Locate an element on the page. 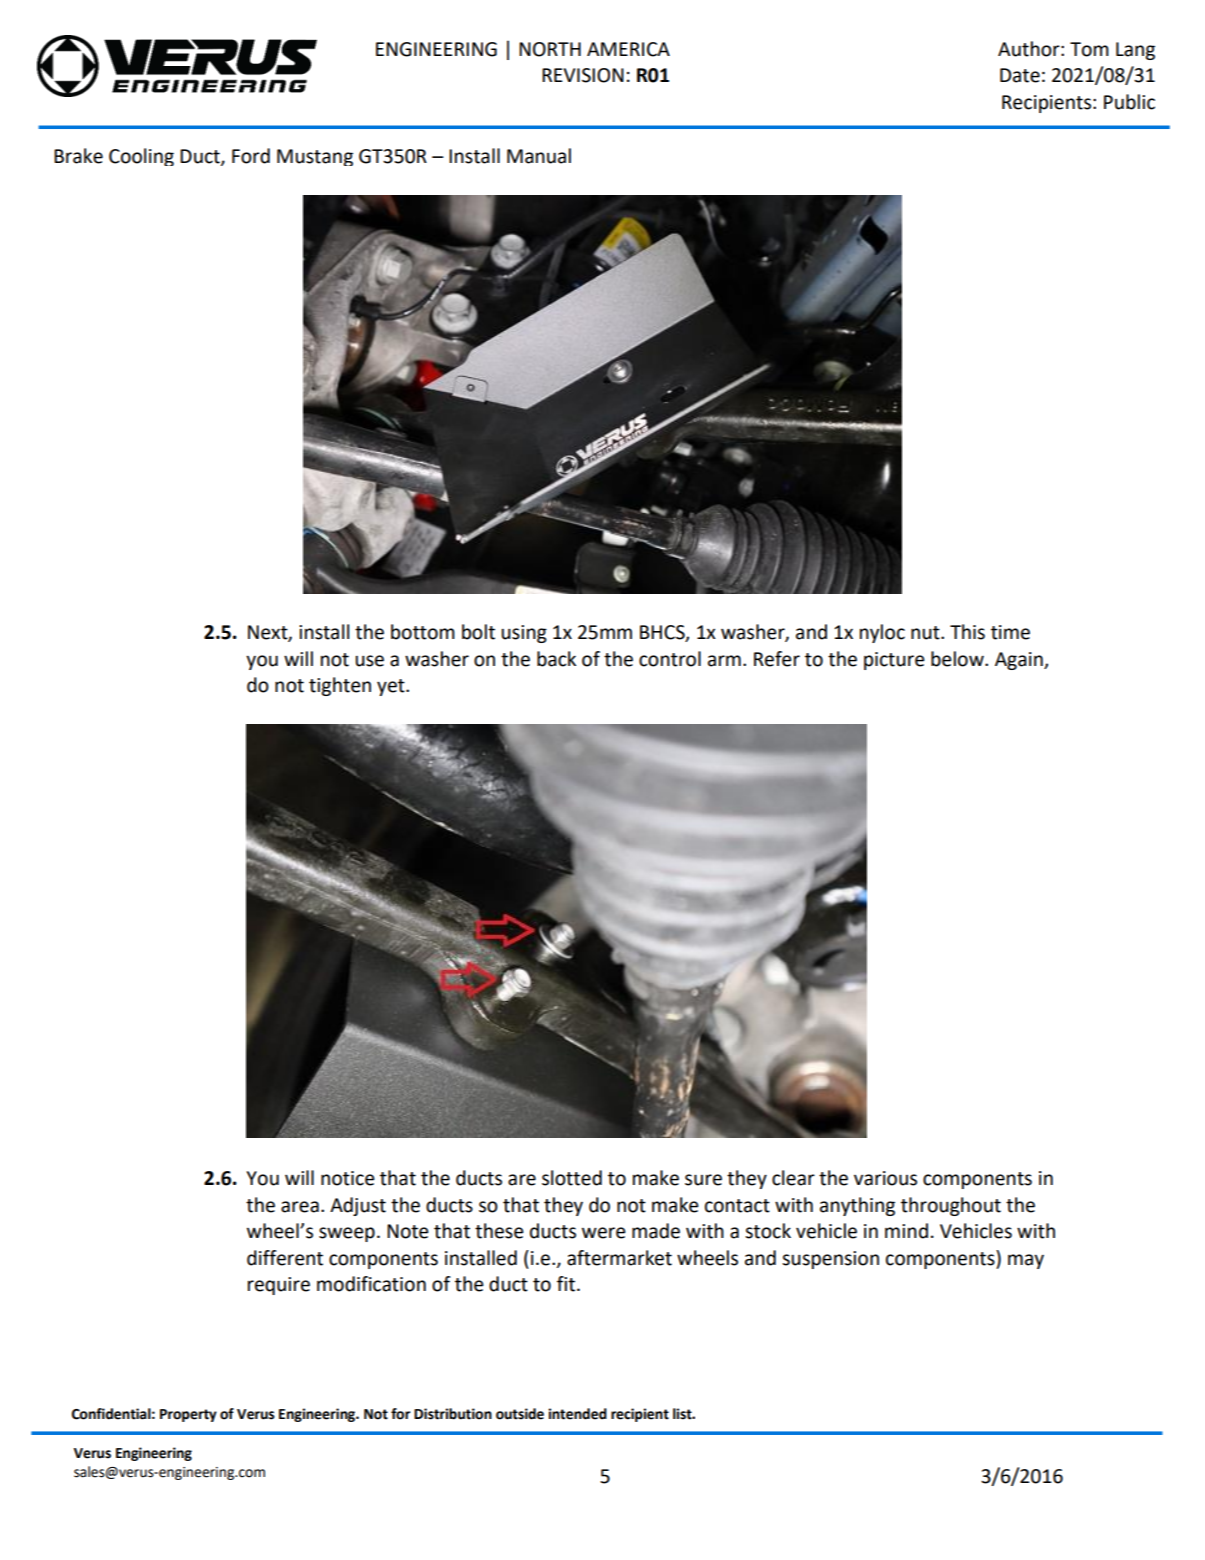 Image resolution: width=1205 pixels, height=1560 pixels. time is located at coordinates (1010, 632).
